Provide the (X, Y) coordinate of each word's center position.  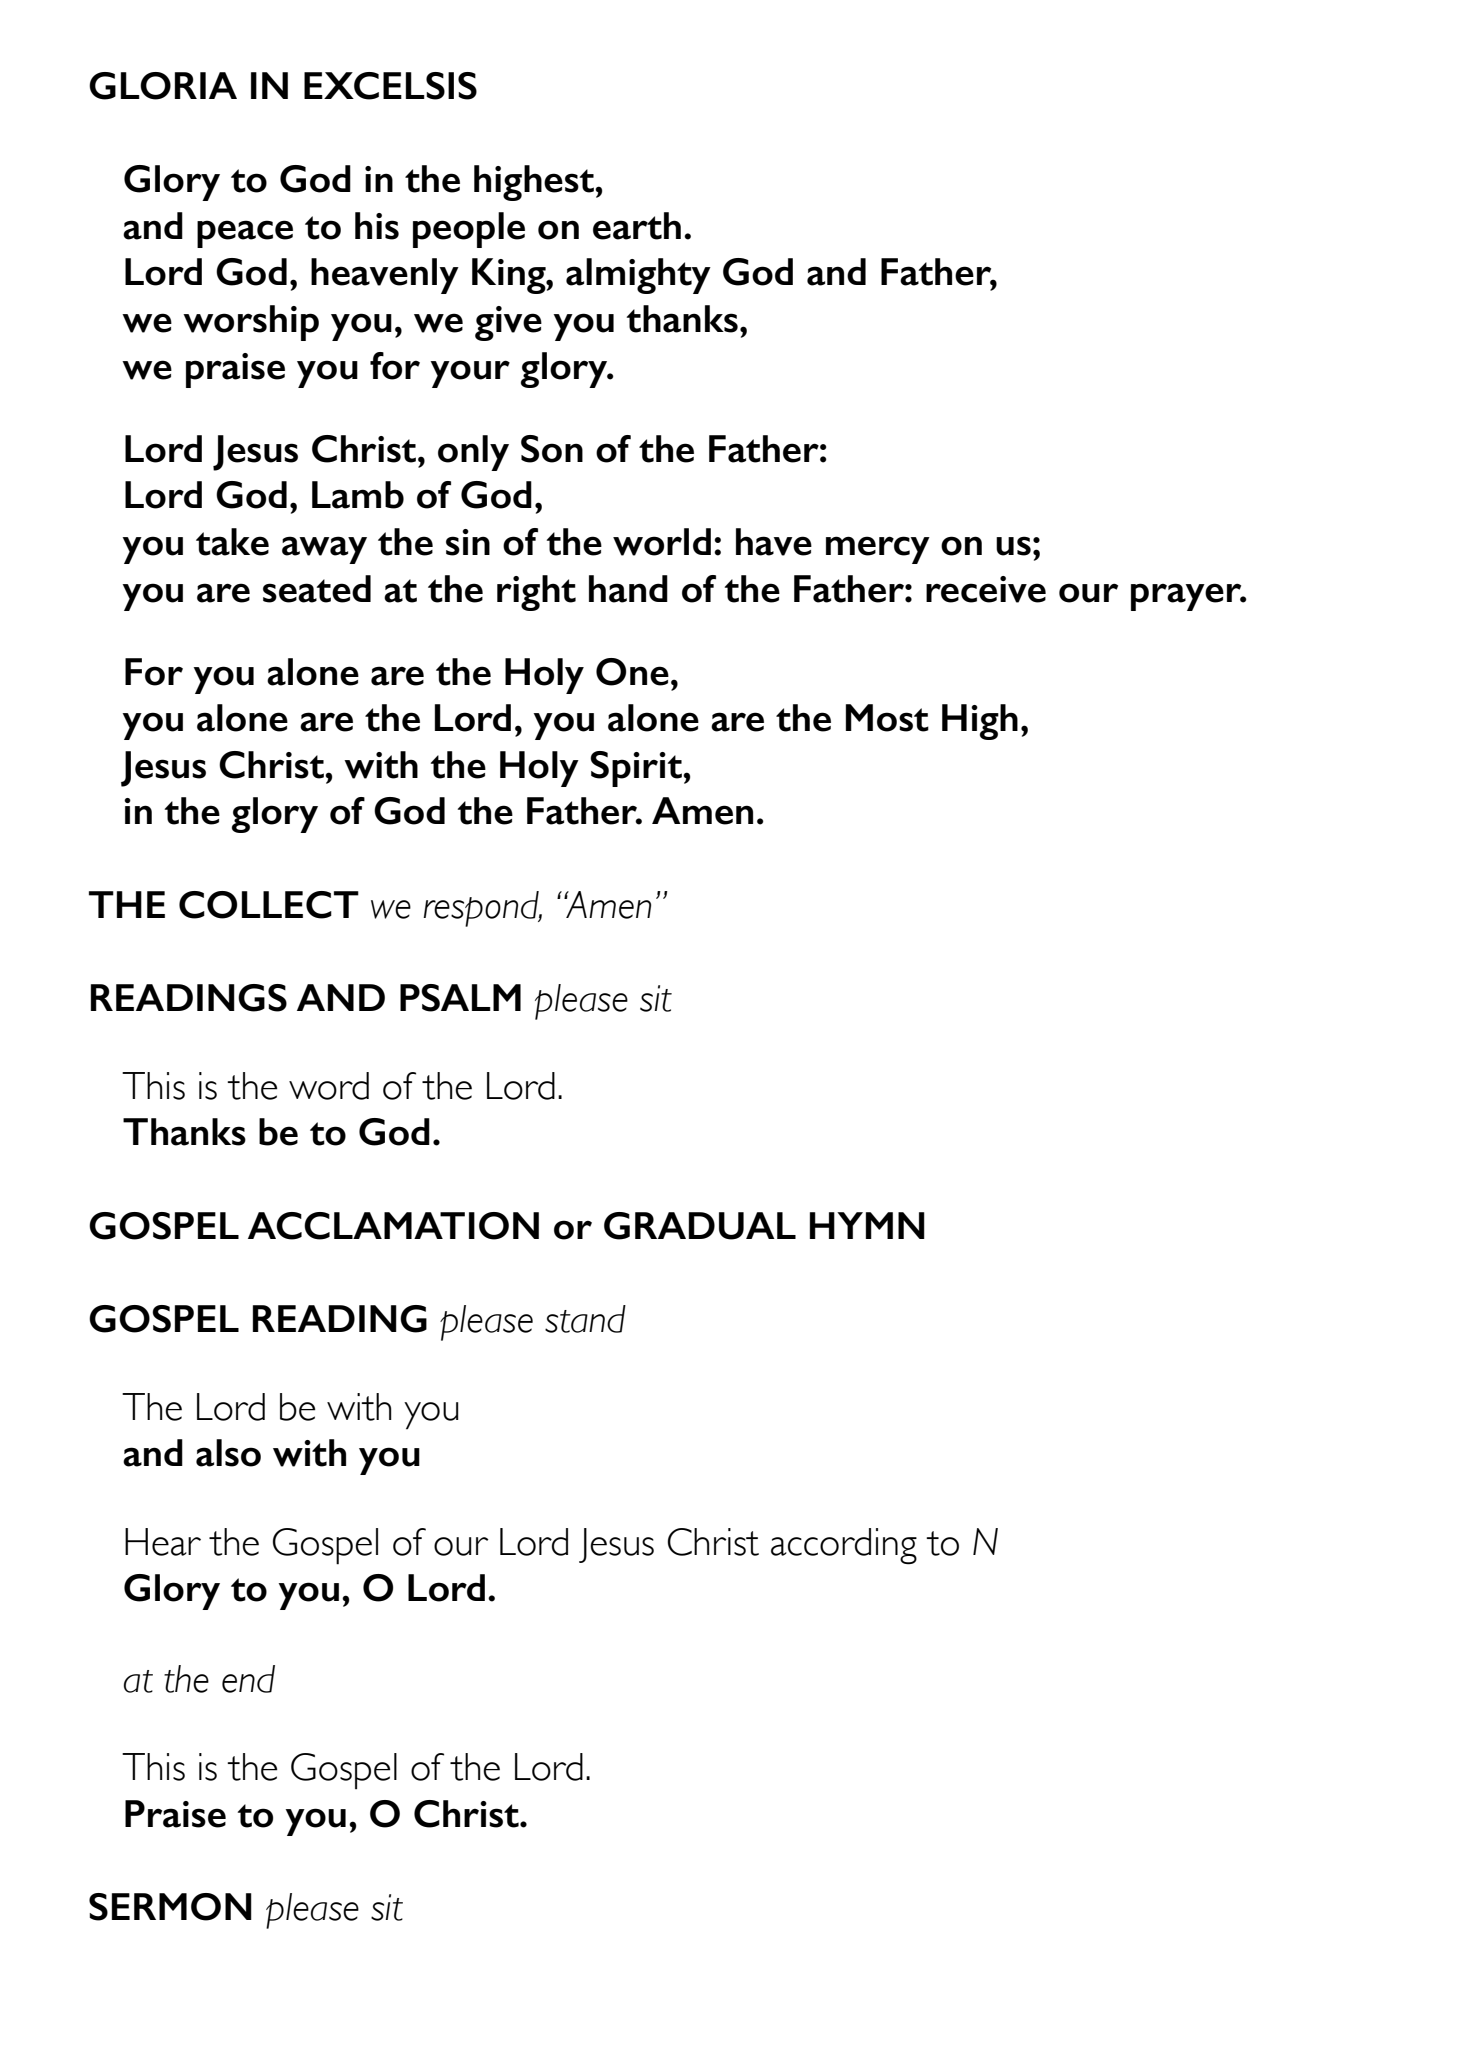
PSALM (460, 998)
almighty (638, 276)
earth (637, 226)
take (232, 542)
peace (245, 234)
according (844, 1546)
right (536, 593)
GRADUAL (700, 1226)
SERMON (170, 1907)
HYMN (867, 1225)
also (228, 1453)
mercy (878, 550)
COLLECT (269, 905)
